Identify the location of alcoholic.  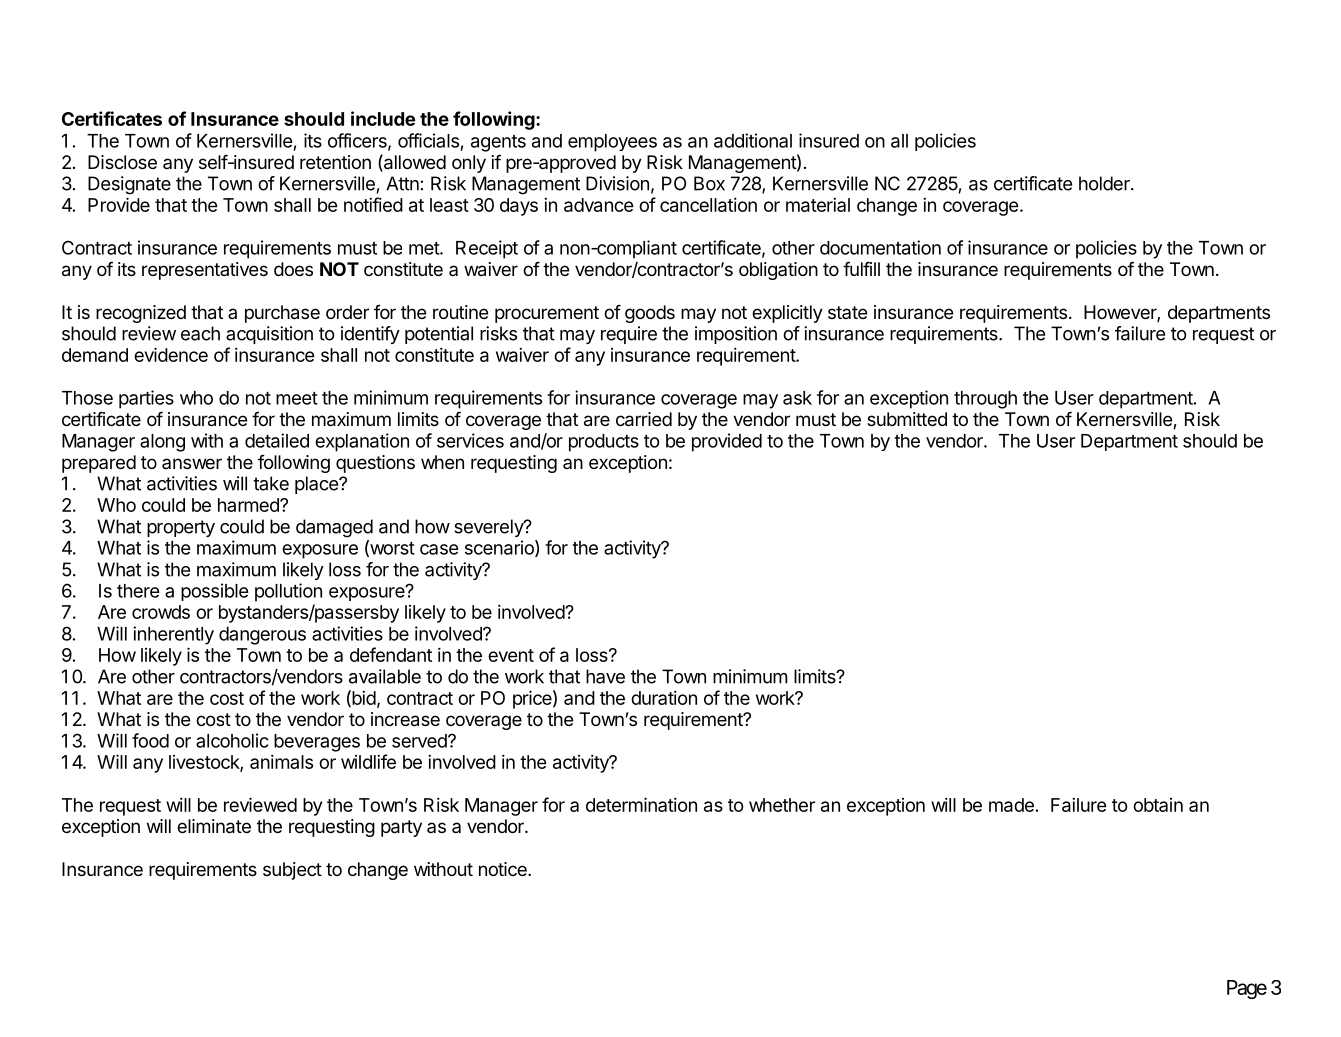
(232, 740).
